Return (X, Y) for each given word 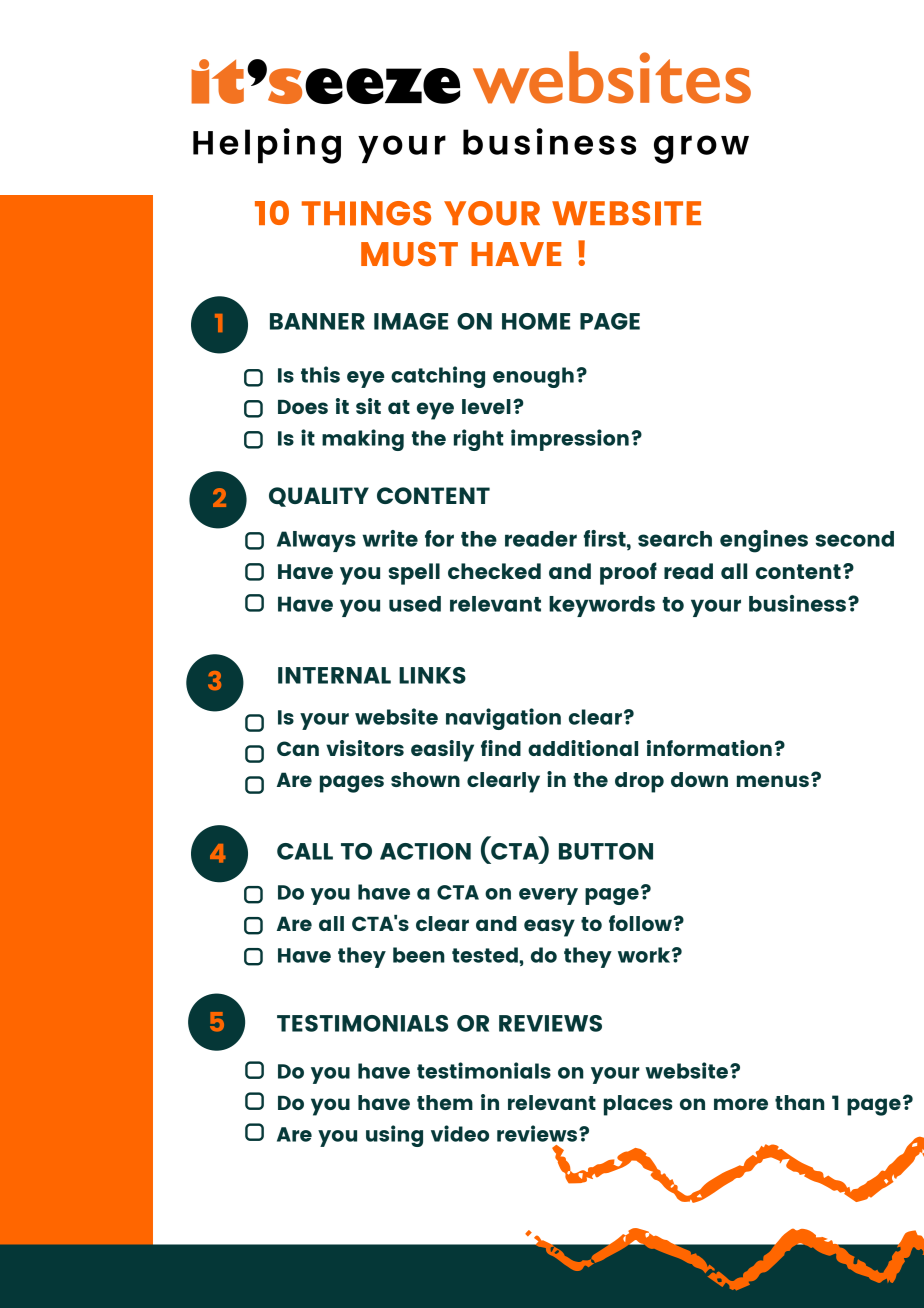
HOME (536, 321)
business (797, 603)
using (394, 1136)
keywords (602, 606)
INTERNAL (334, 675)
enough (533, 377)
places (638, 1105)
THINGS (366, 213)
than (800, 1102)
